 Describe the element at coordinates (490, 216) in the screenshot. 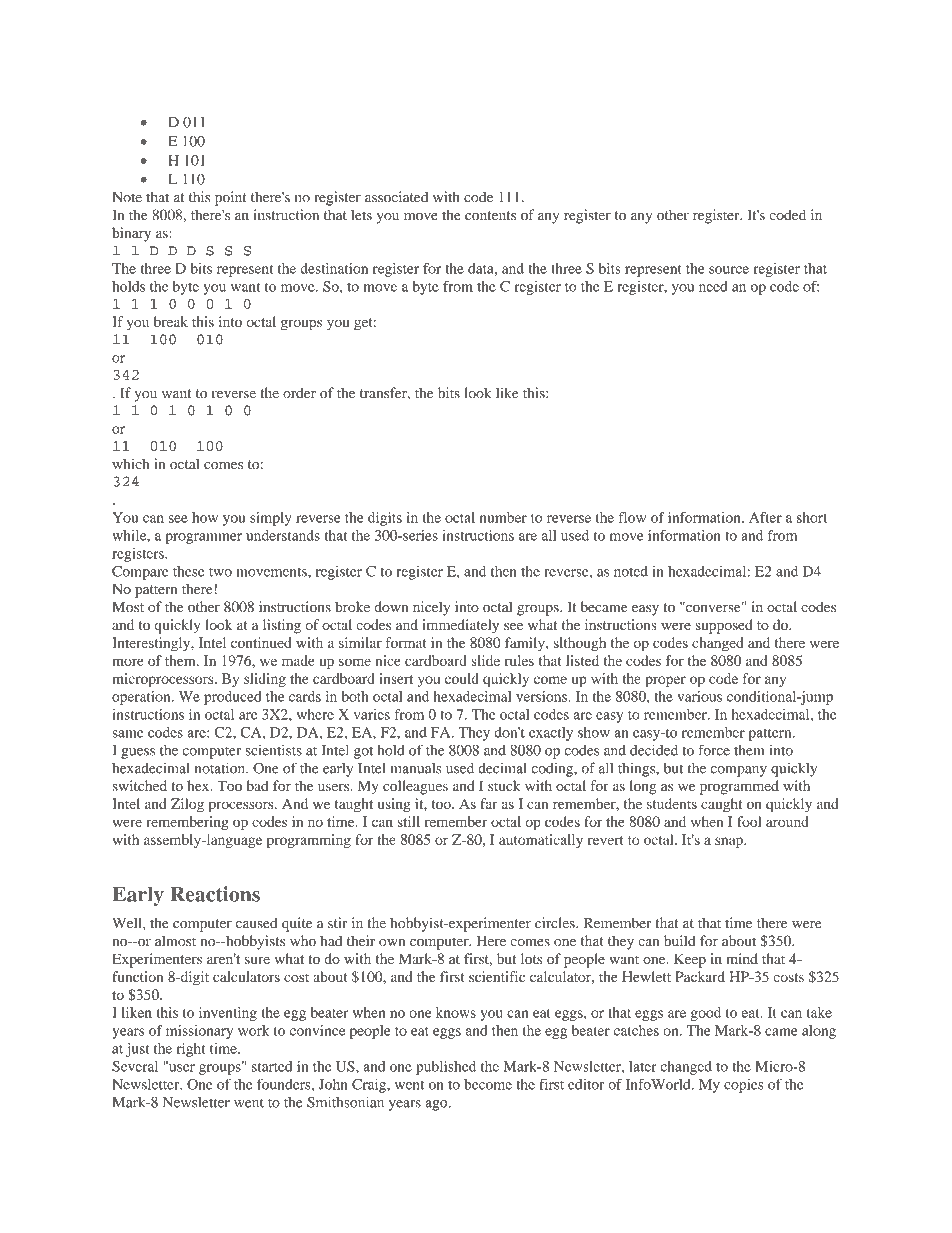

I see `contents` at that location.
